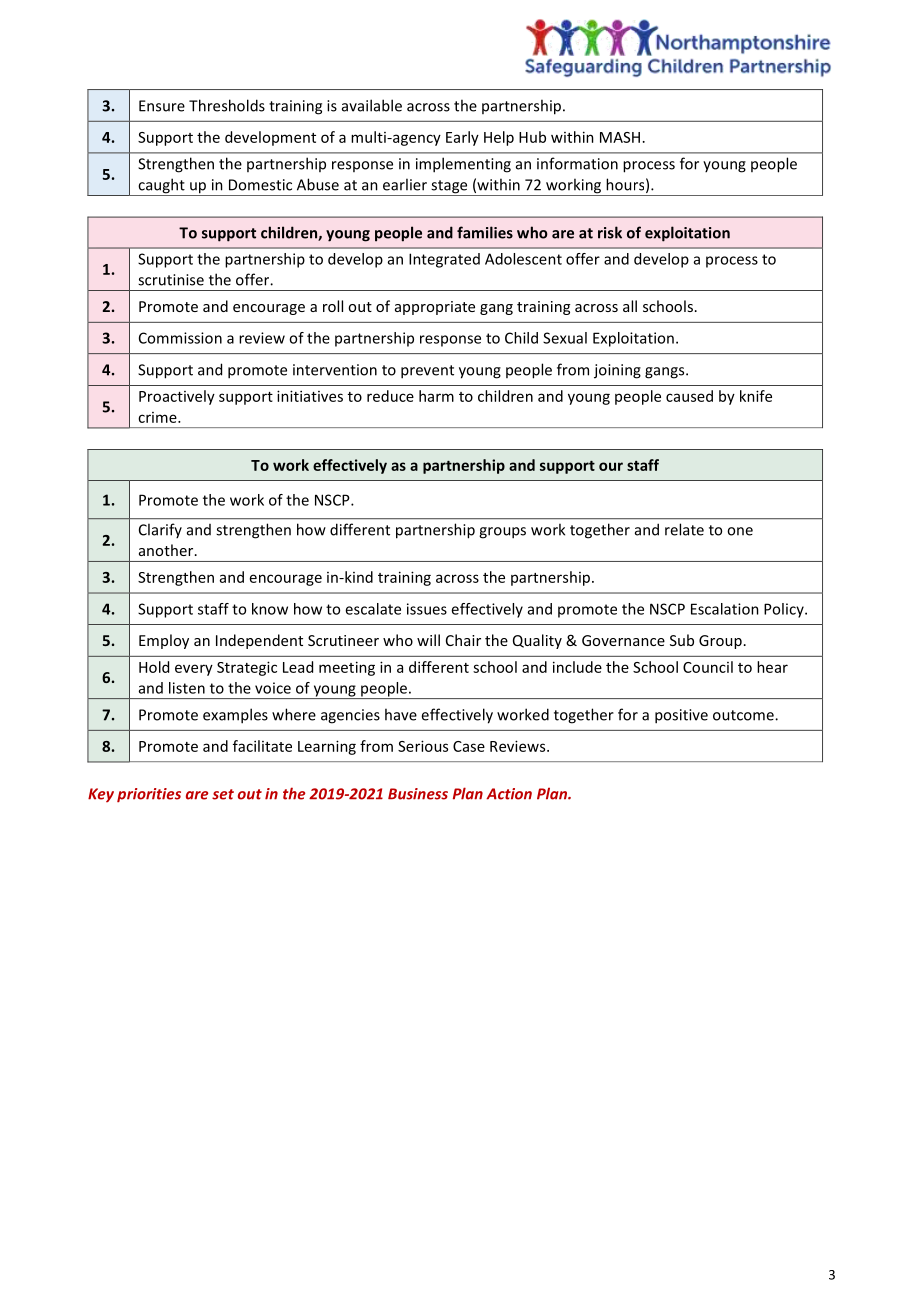 This document has height=1308, width=924. Describe the element at coordinates (682, 640) in the document. I see `Sub` at that location.
